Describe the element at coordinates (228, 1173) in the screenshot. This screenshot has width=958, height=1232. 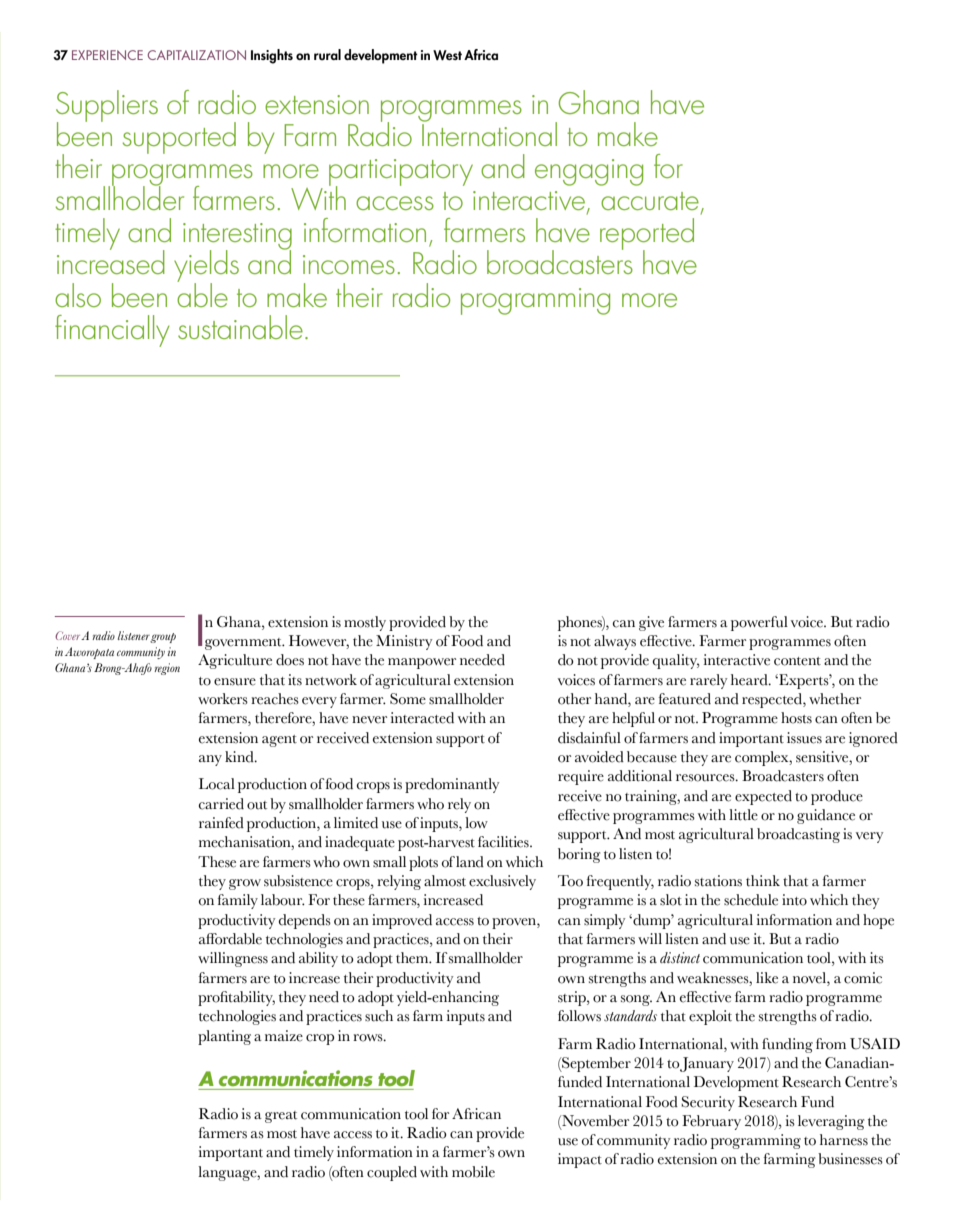
I see `language` at that location.
